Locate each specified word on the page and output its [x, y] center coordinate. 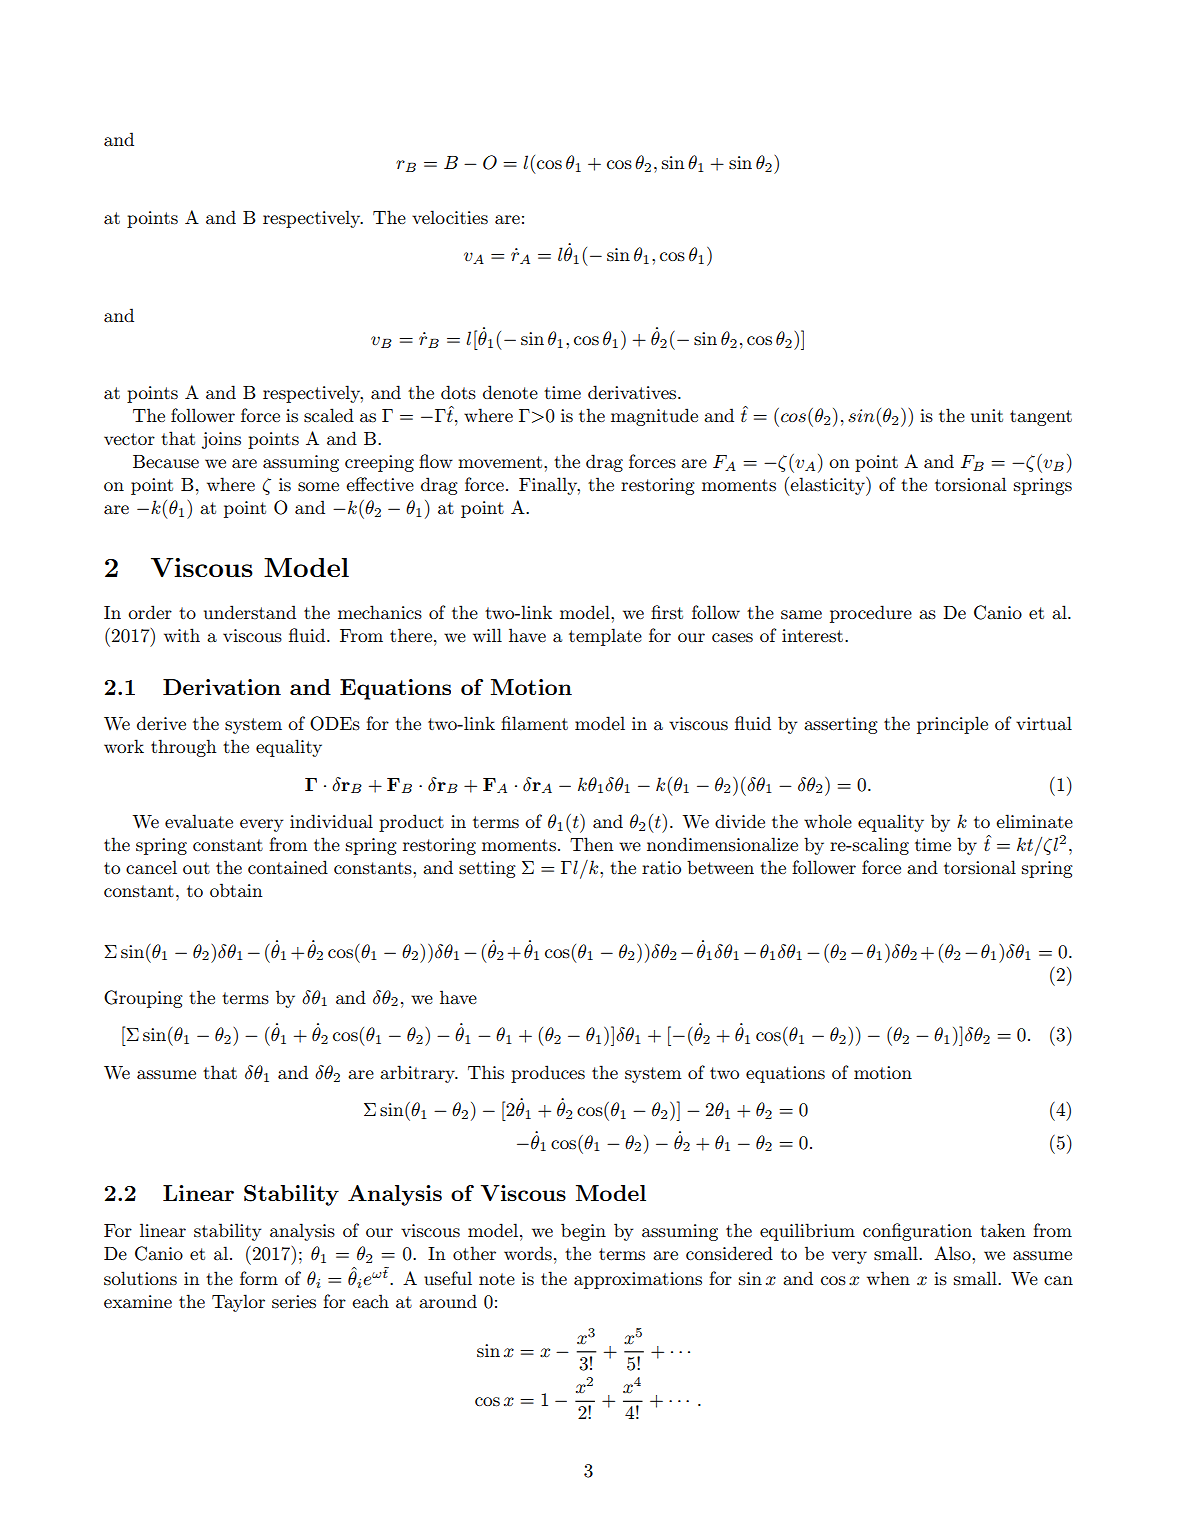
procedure [871, 614]
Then [592, 844]
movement [501, 462]
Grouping [143, 999]
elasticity [828, 486]
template [605, 637]
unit [987, 415]
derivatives [633, 392]
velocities [450, 217]
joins [221, 440]
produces [548, 1074]
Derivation [222, 687]
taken [1003, 1230]
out [196, 868]
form [259, 1278]
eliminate [1034, 821]
